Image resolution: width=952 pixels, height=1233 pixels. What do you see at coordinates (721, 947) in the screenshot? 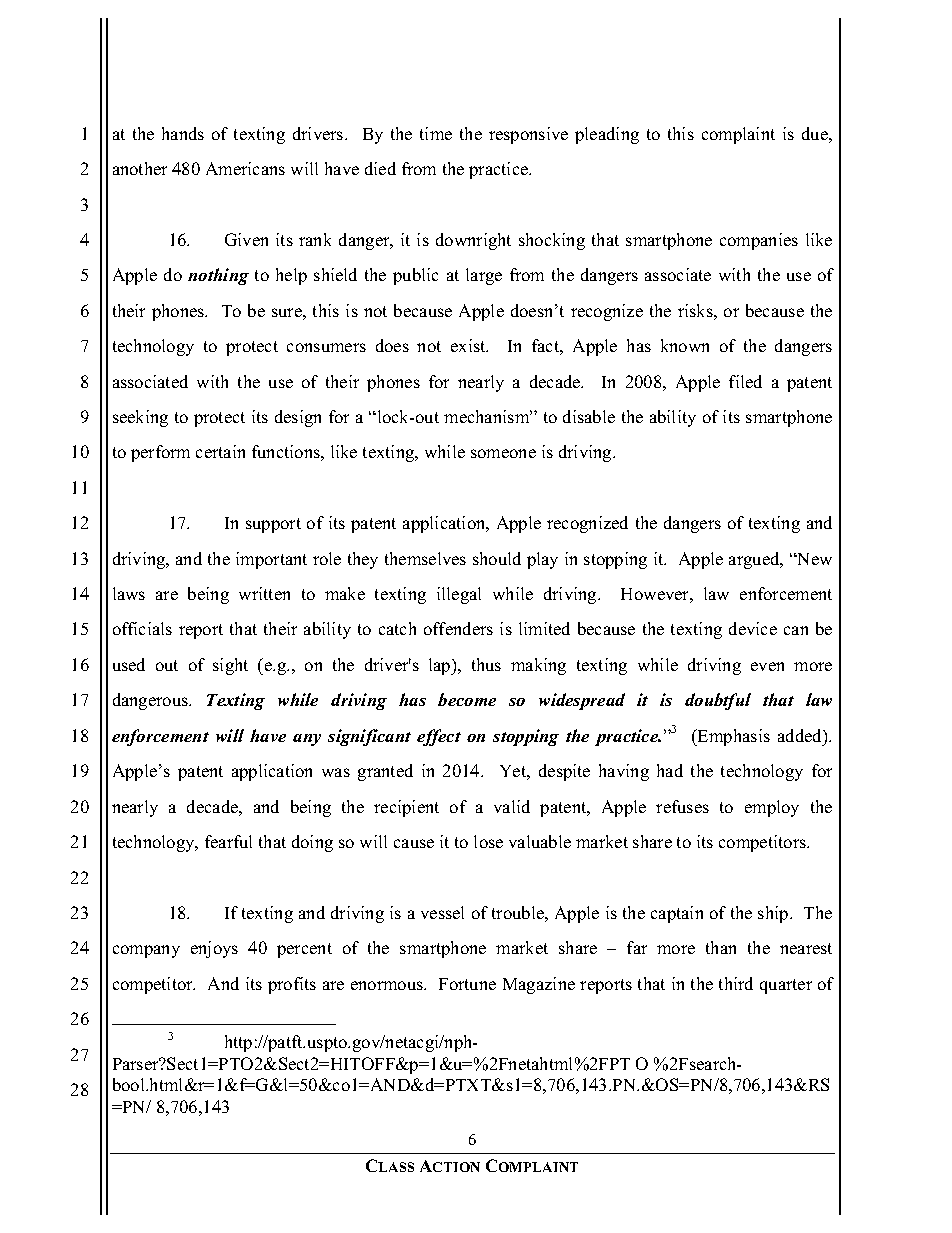
I see `than` at bounding box center [721, 947].
